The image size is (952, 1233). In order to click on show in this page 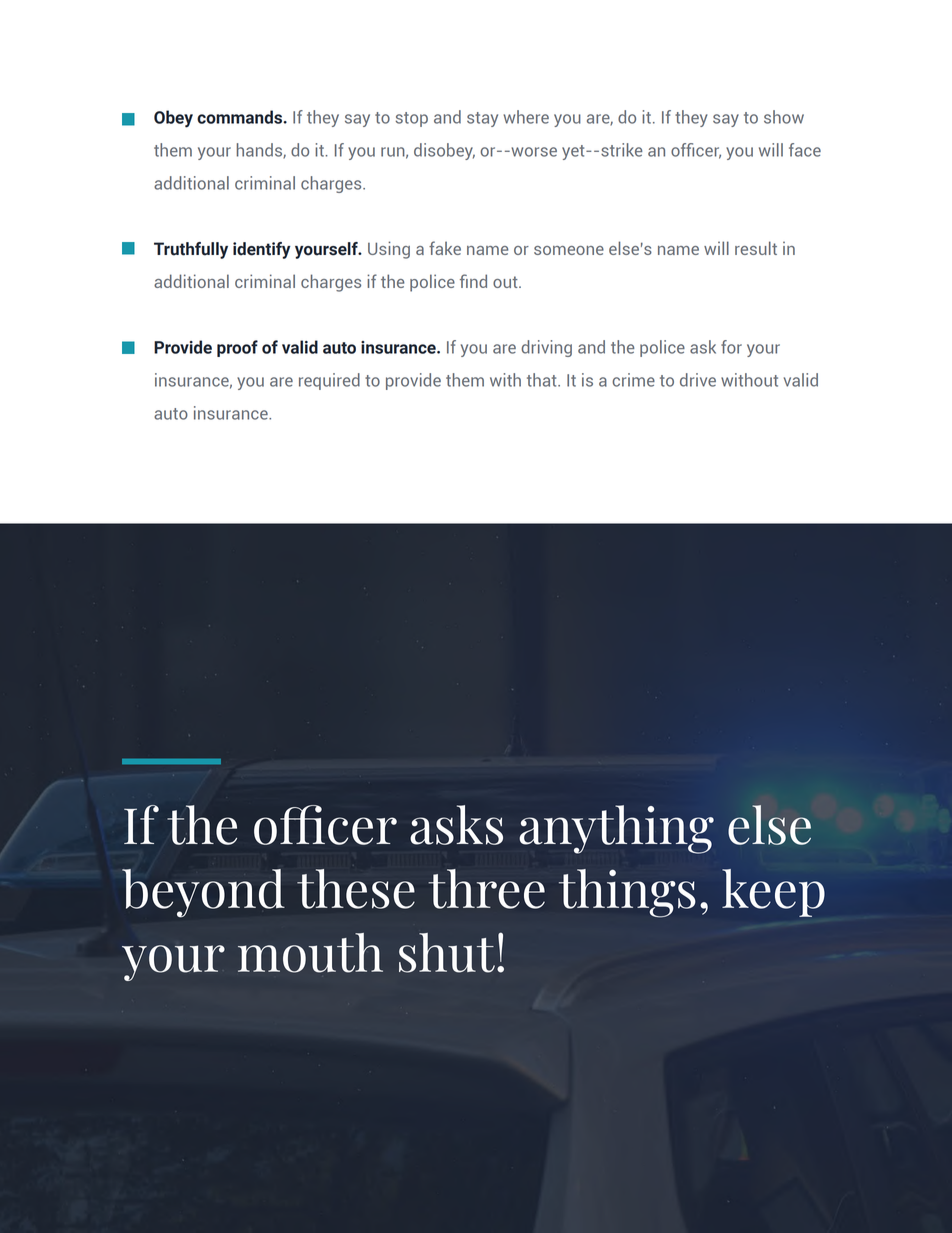, I will do `click(784, 117)`.
